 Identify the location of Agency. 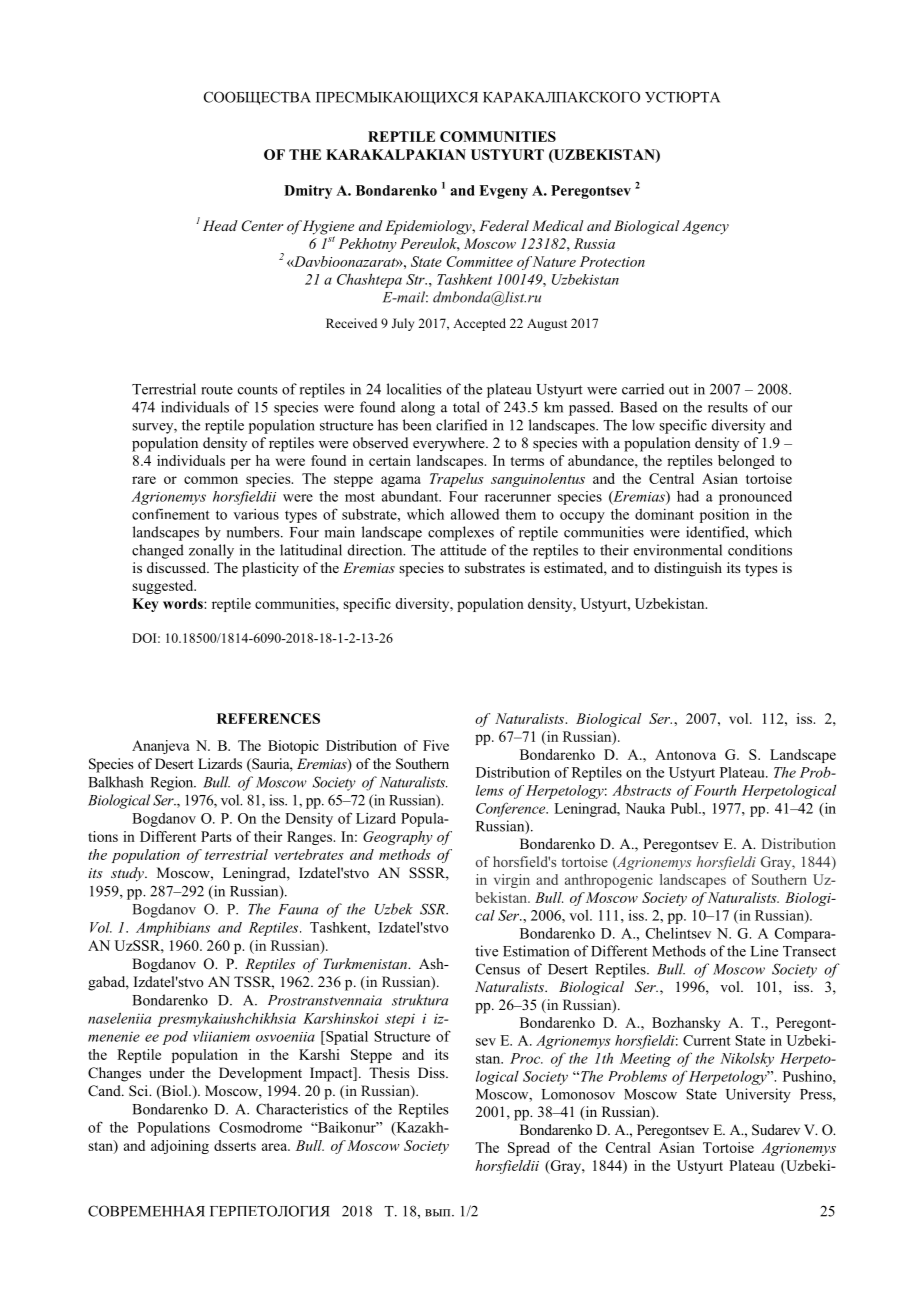
(705, 227).
